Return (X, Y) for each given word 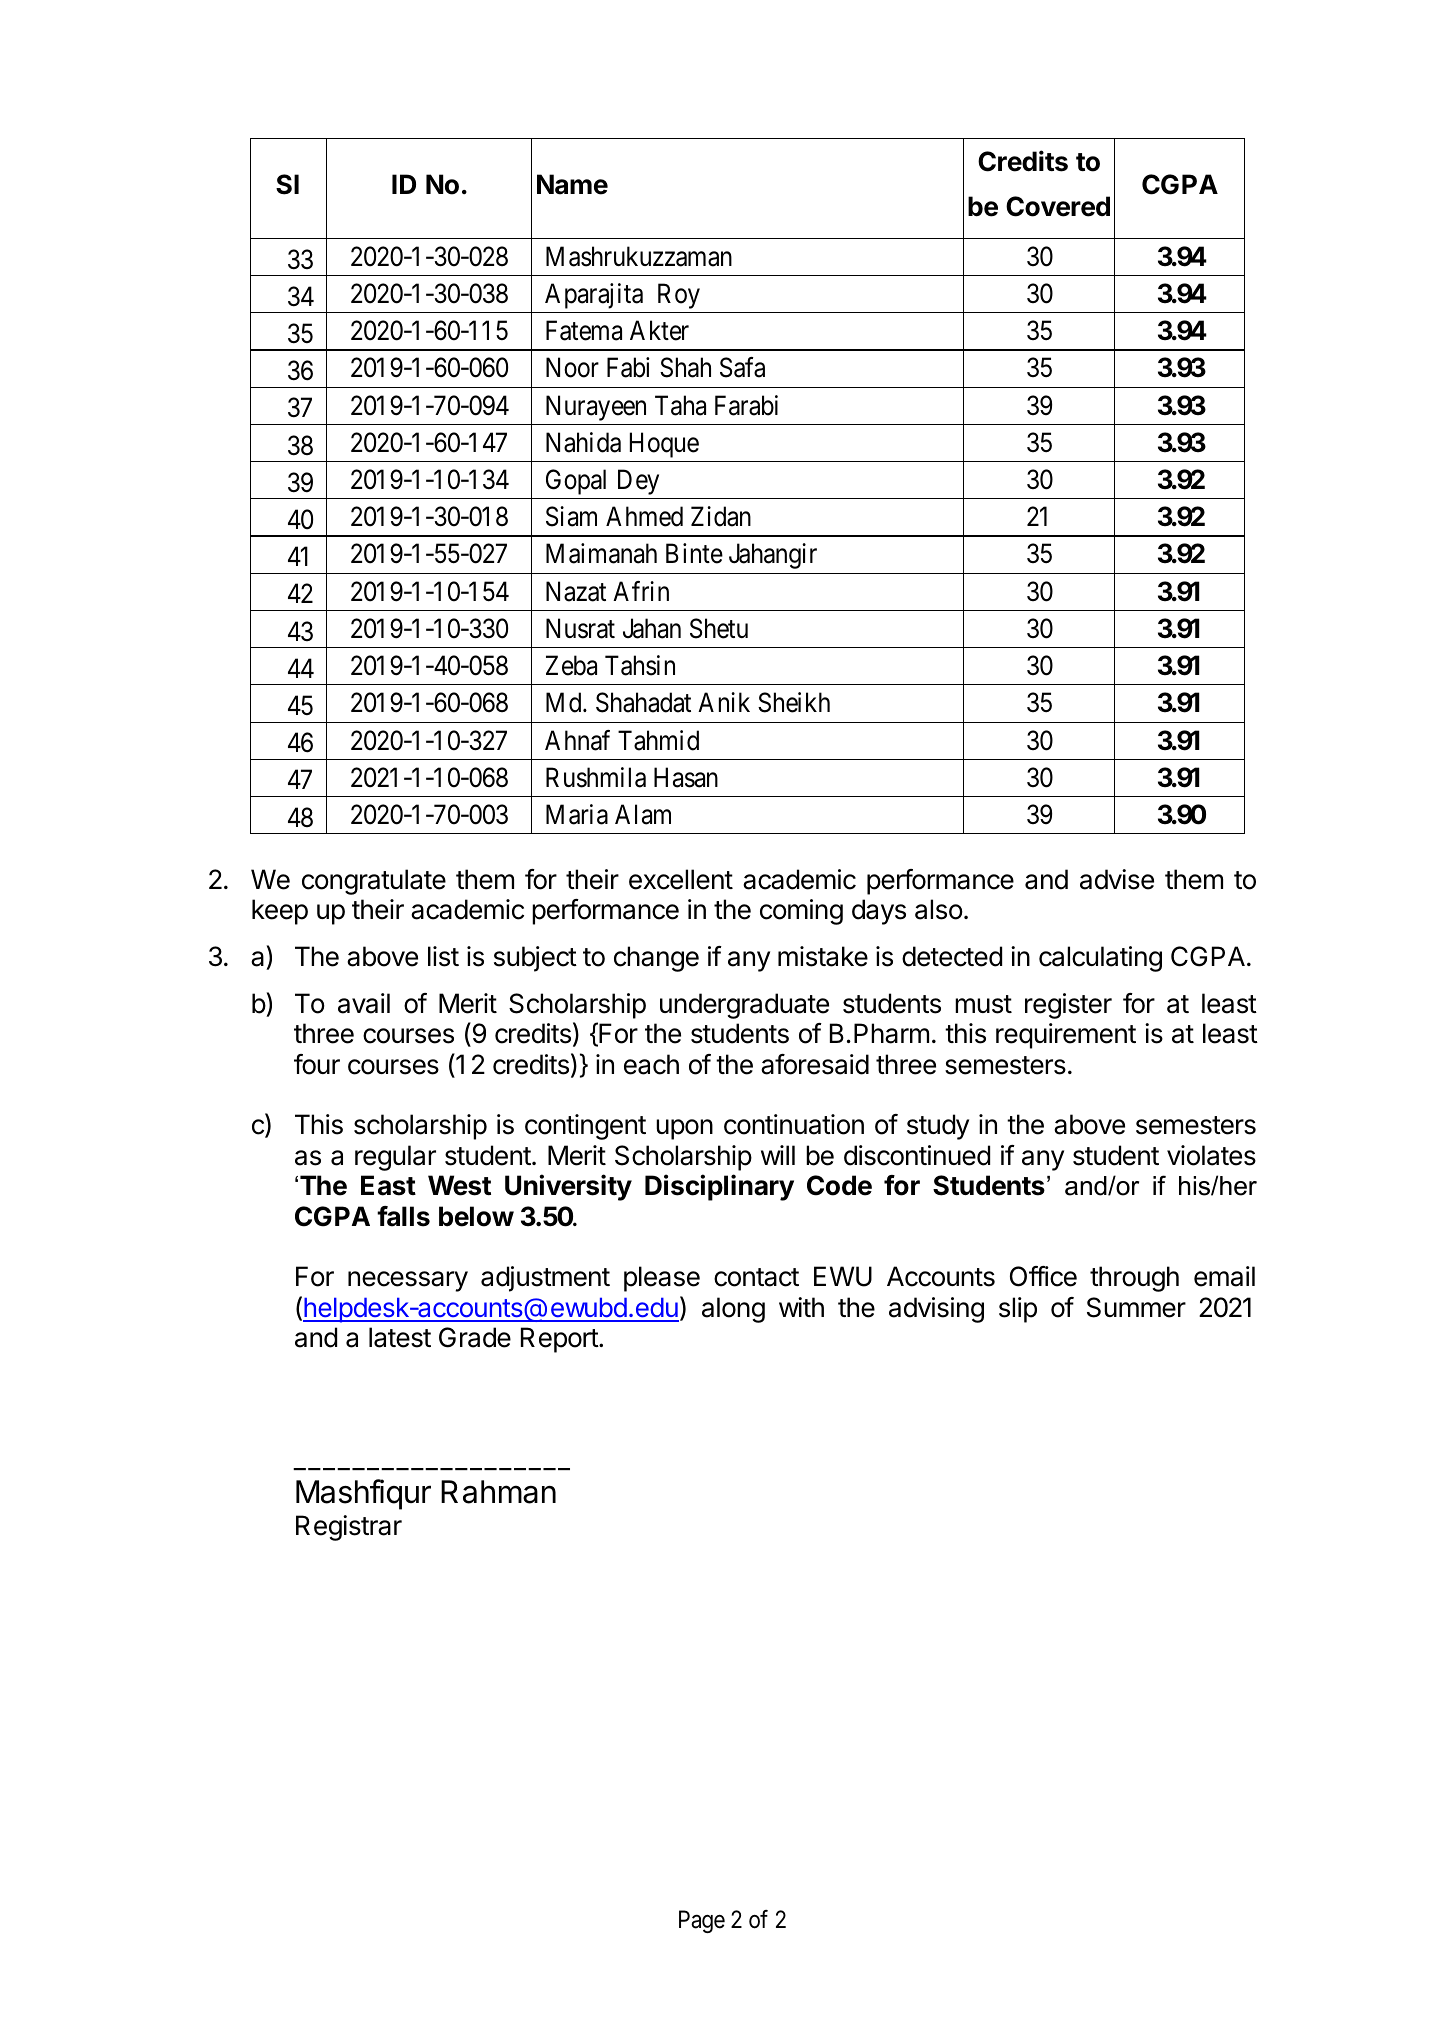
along (733, 1310)
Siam (571, 516)
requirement (1066, 1036)
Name (572, 184)
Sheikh (794, 702)
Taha (680, 405)
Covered (1058, 206)
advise (1117, 879)
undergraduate (744, 1006)
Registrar (349, 1528)
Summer (1136, 1307)
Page (702, 1921)
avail (364, 1003)
